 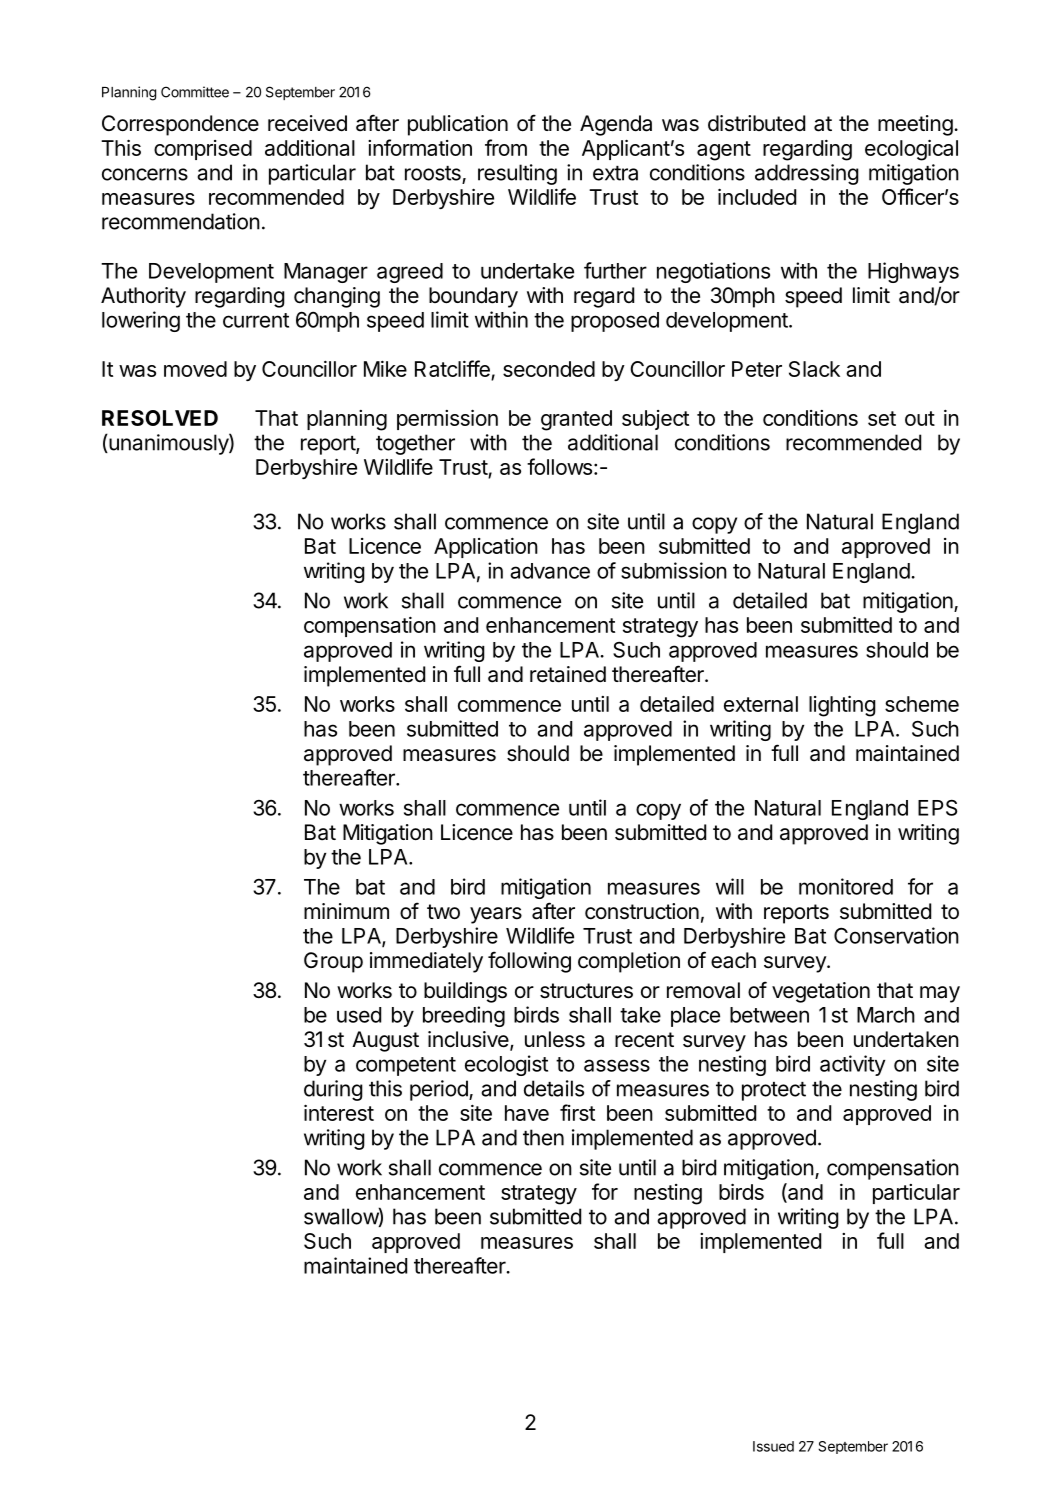 I want to click on during, so click(x=333, y=1090).
